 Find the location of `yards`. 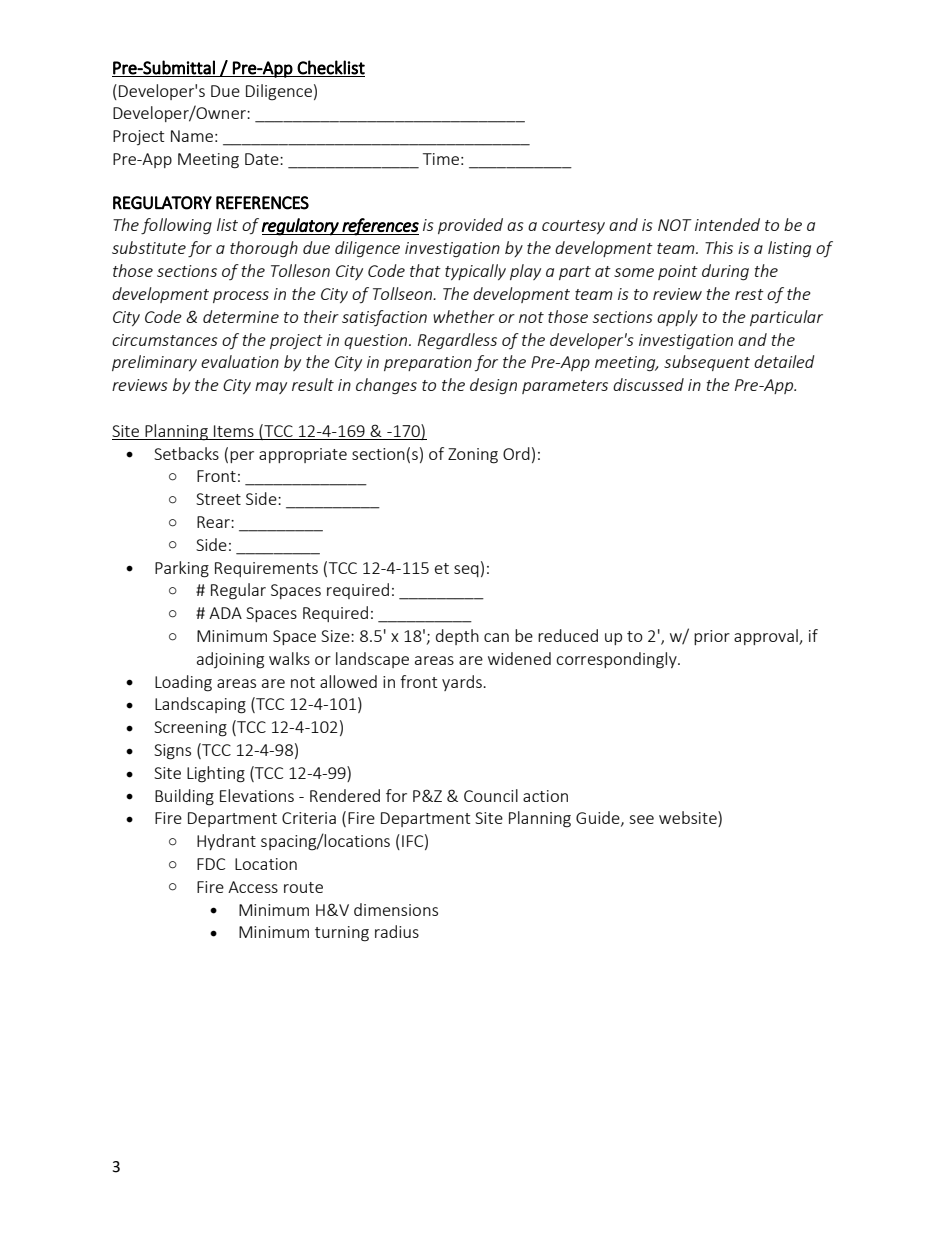

yards is located at coordinates (463, 683).
